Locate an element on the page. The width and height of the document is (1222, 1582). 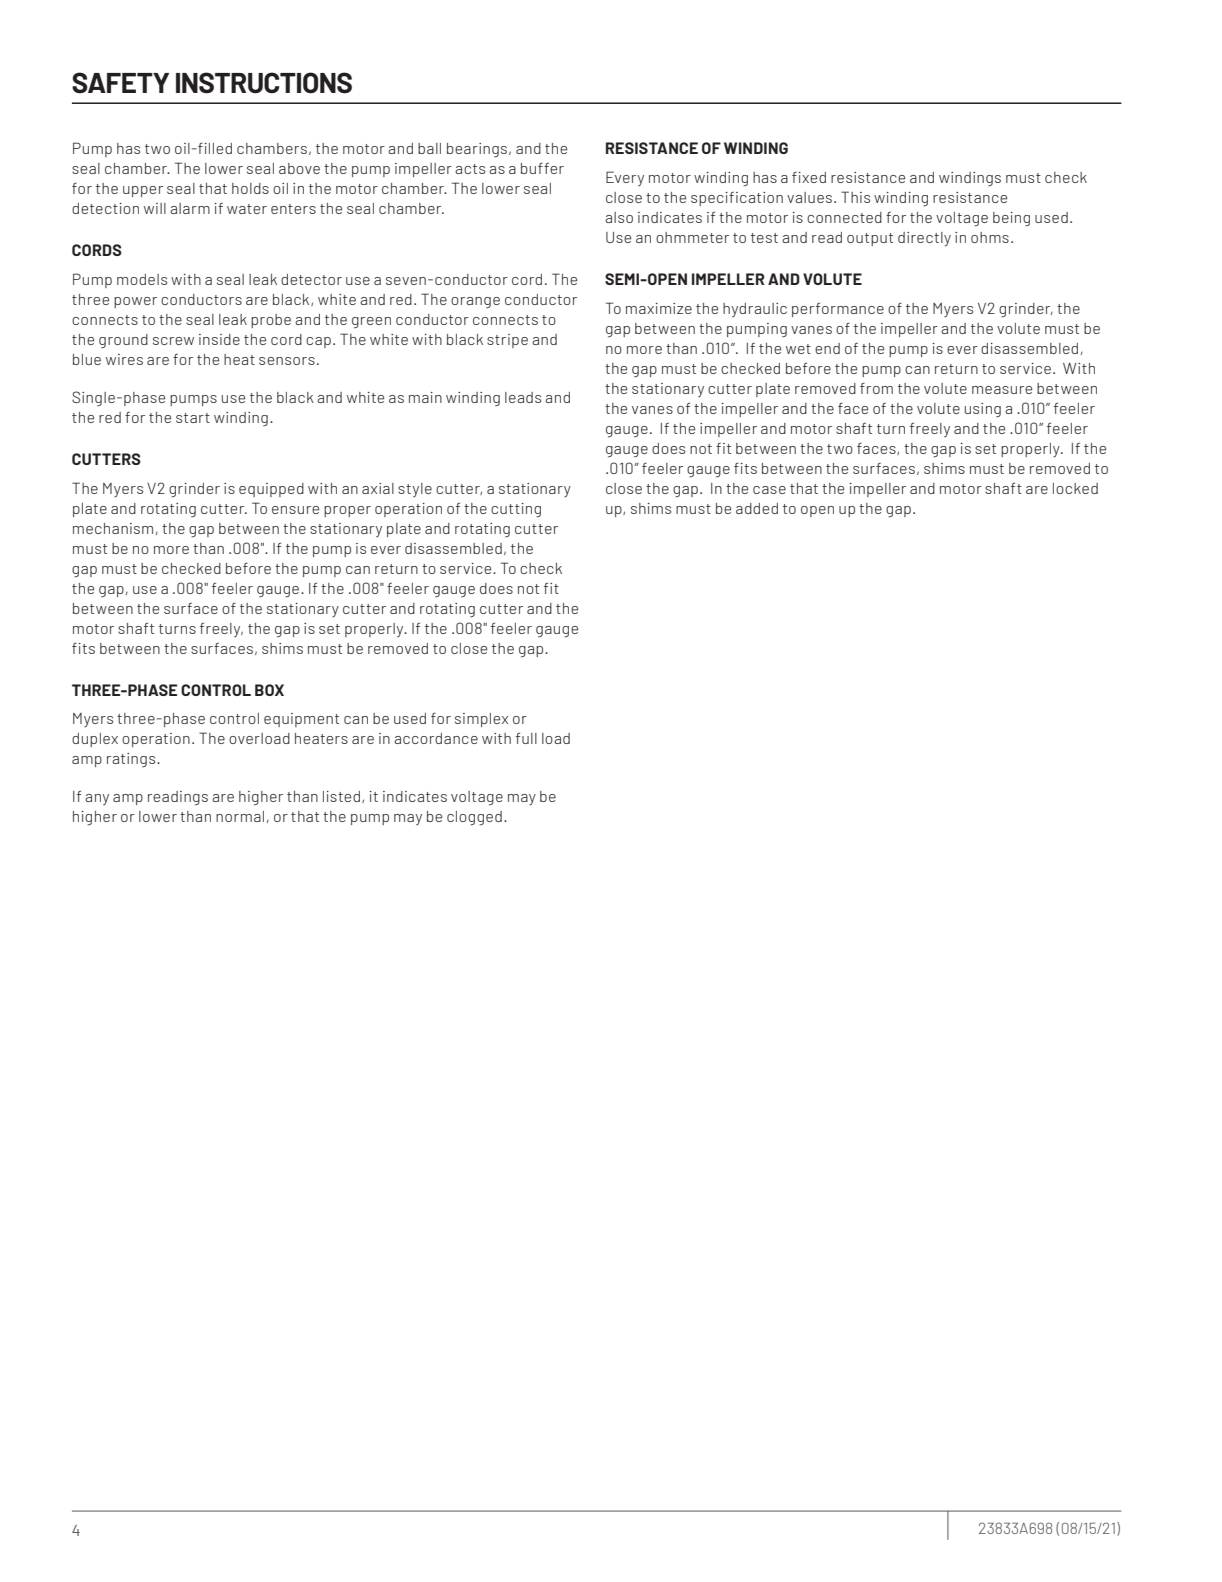
start is located at coordinates (193, 418).
